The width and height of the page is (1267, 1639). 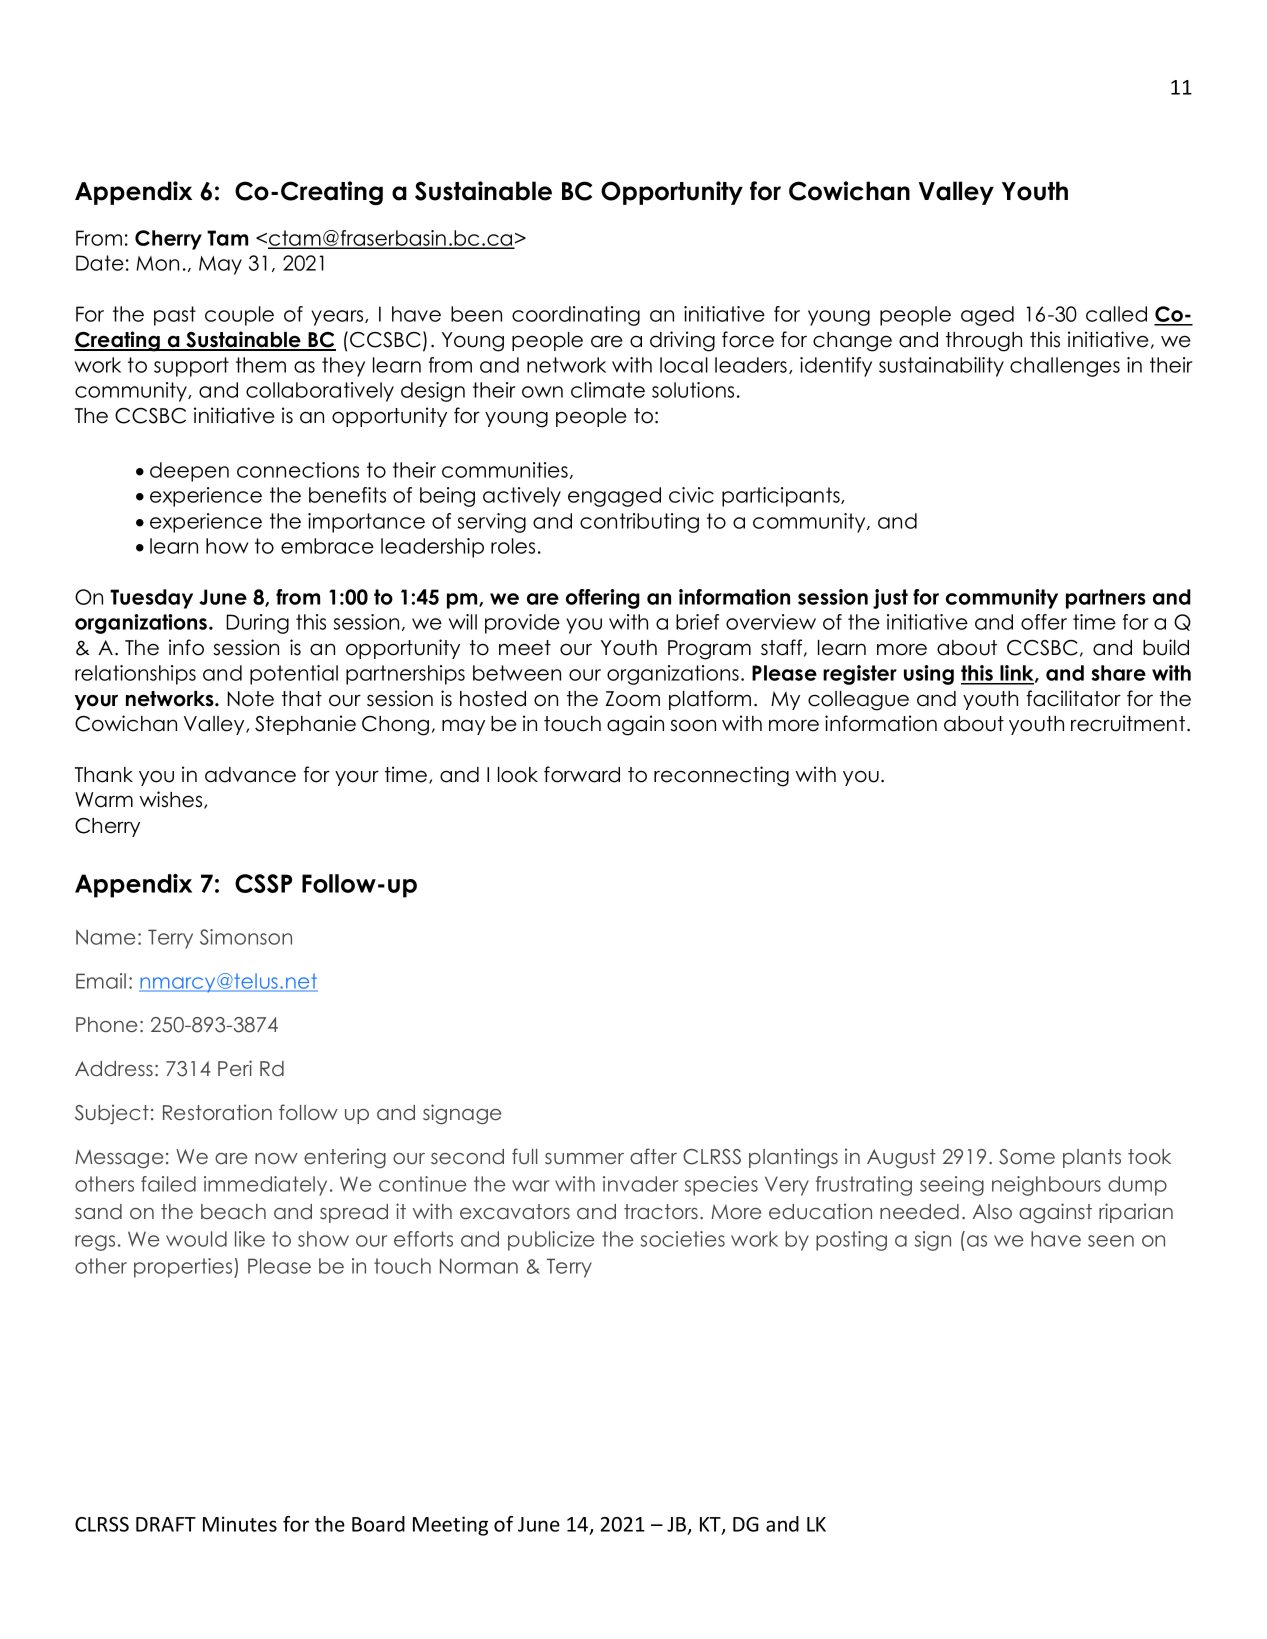 What do you see at coordinates (890, 599) in the page?
I see `just` at bounding box center [890, 599].
